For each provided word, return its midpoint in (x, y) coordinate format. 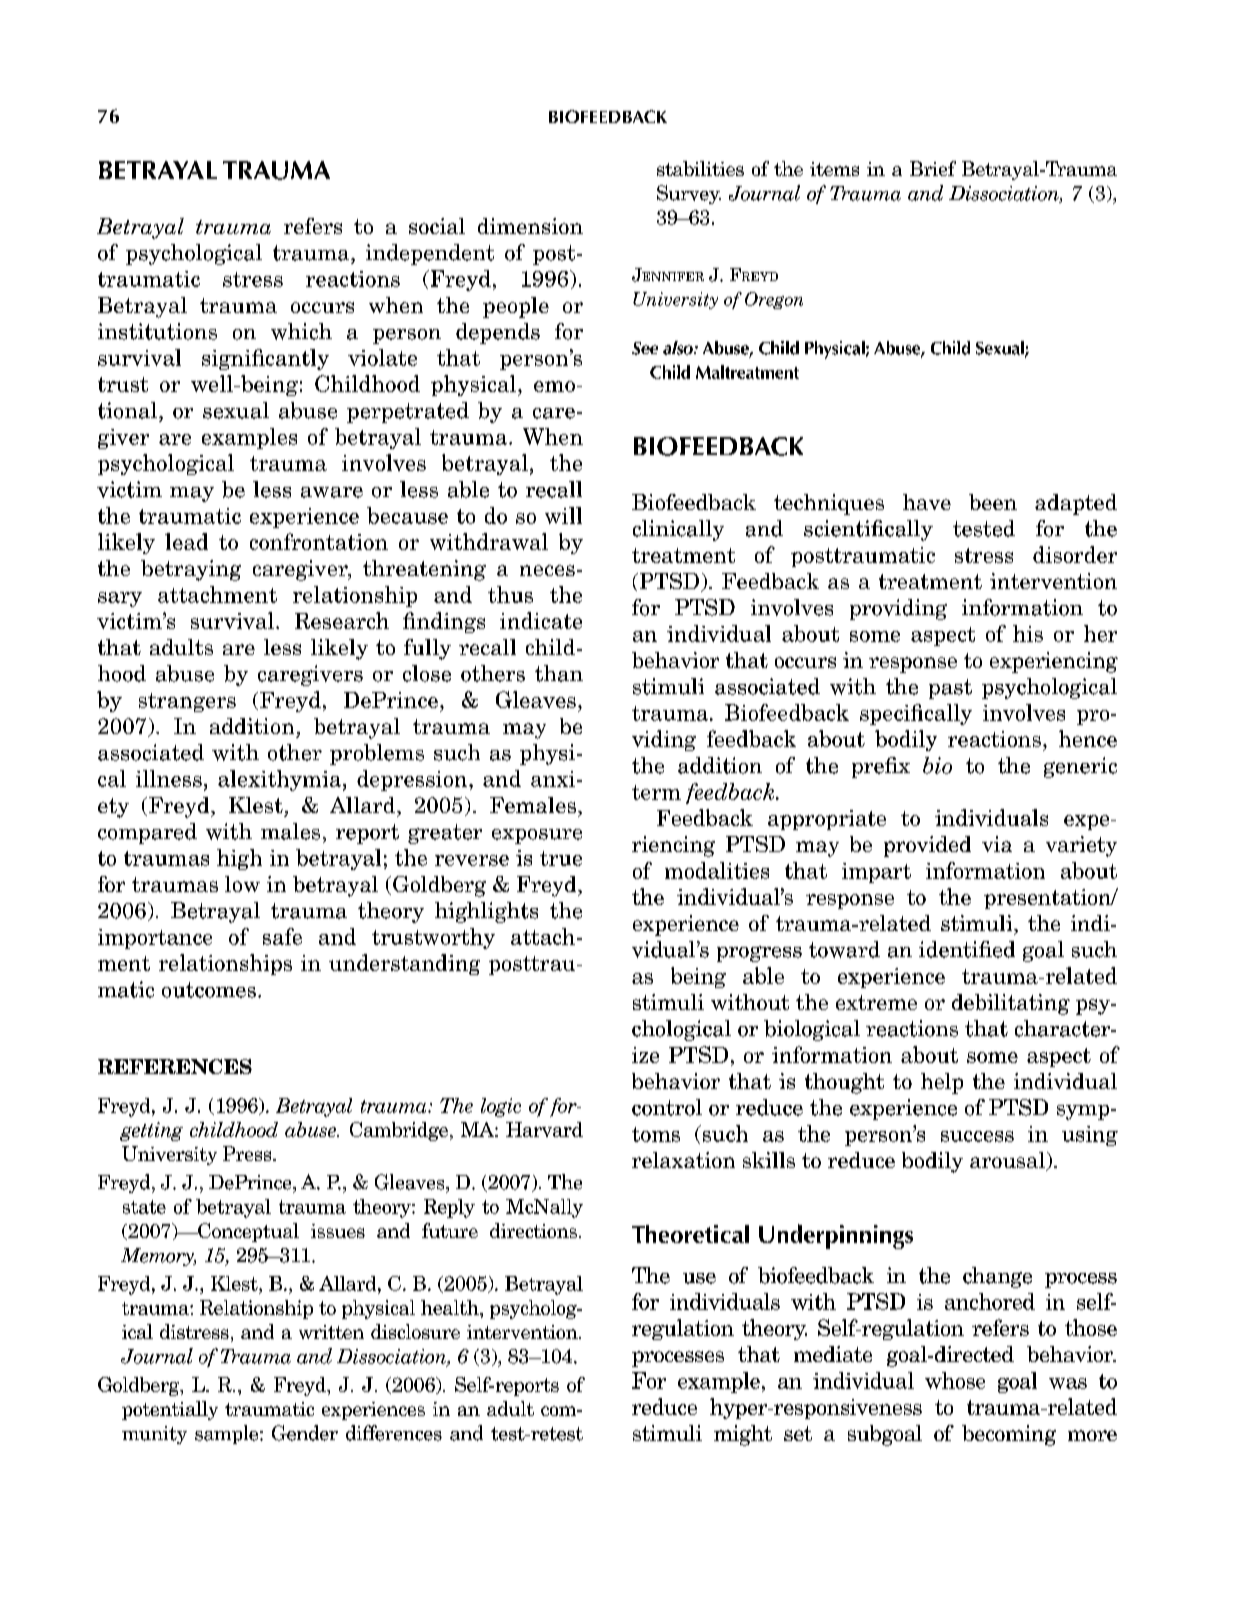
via (997, 844)
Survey (689, 194)
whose (955, 1380)
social (437, 226)
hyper (740, 1408)
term (656, 792)
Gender (305, 1433)
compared (147, 833)
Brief (933, 168)
